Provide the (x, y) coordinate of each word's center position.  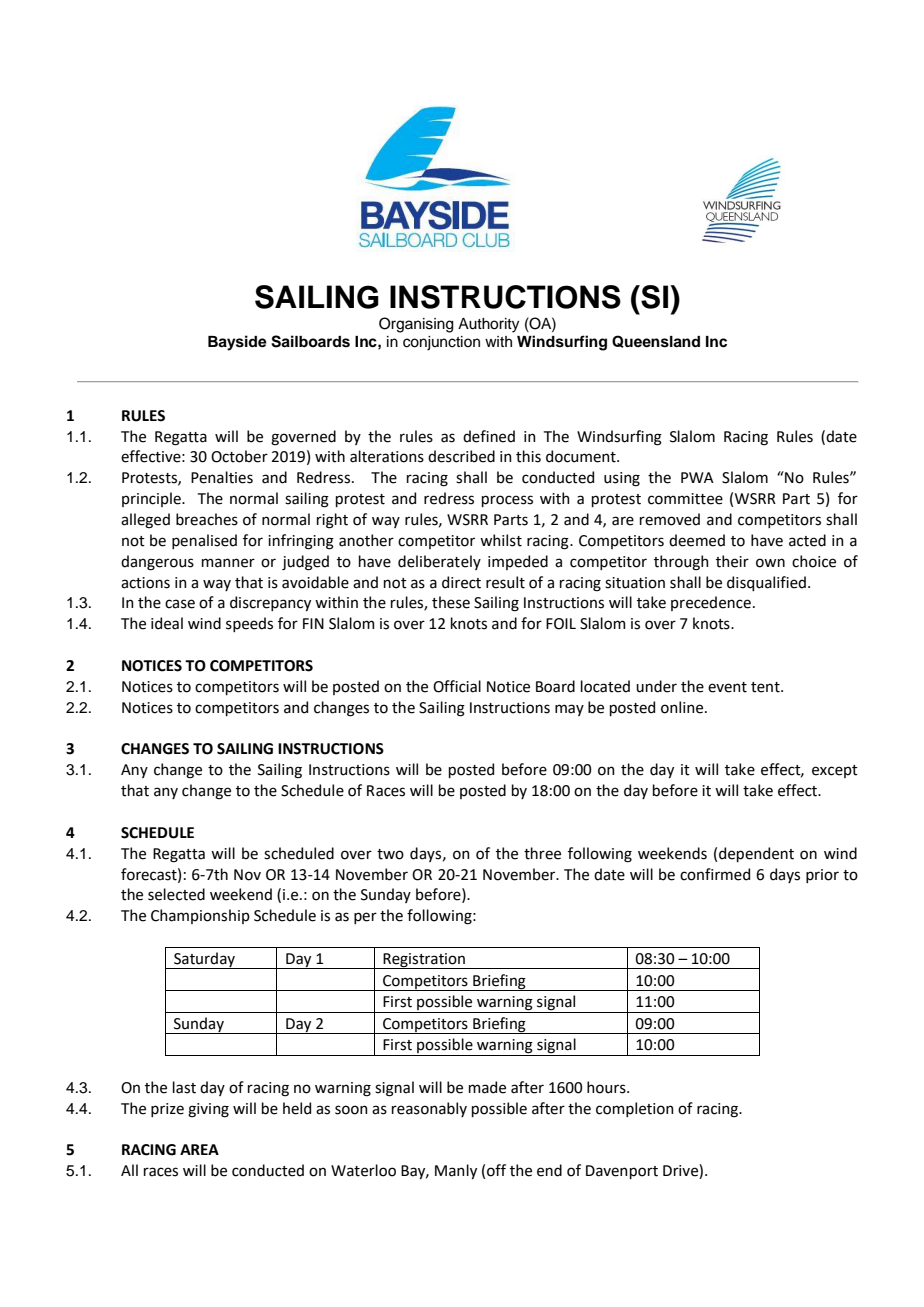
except (835, 771)
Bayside (237, 343)
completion (635, 1109)
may (569, 710)
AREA (199, 1149)
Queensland (656, 341)
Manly (456, 1171)
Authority (488, 325)
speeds (249, 624)
